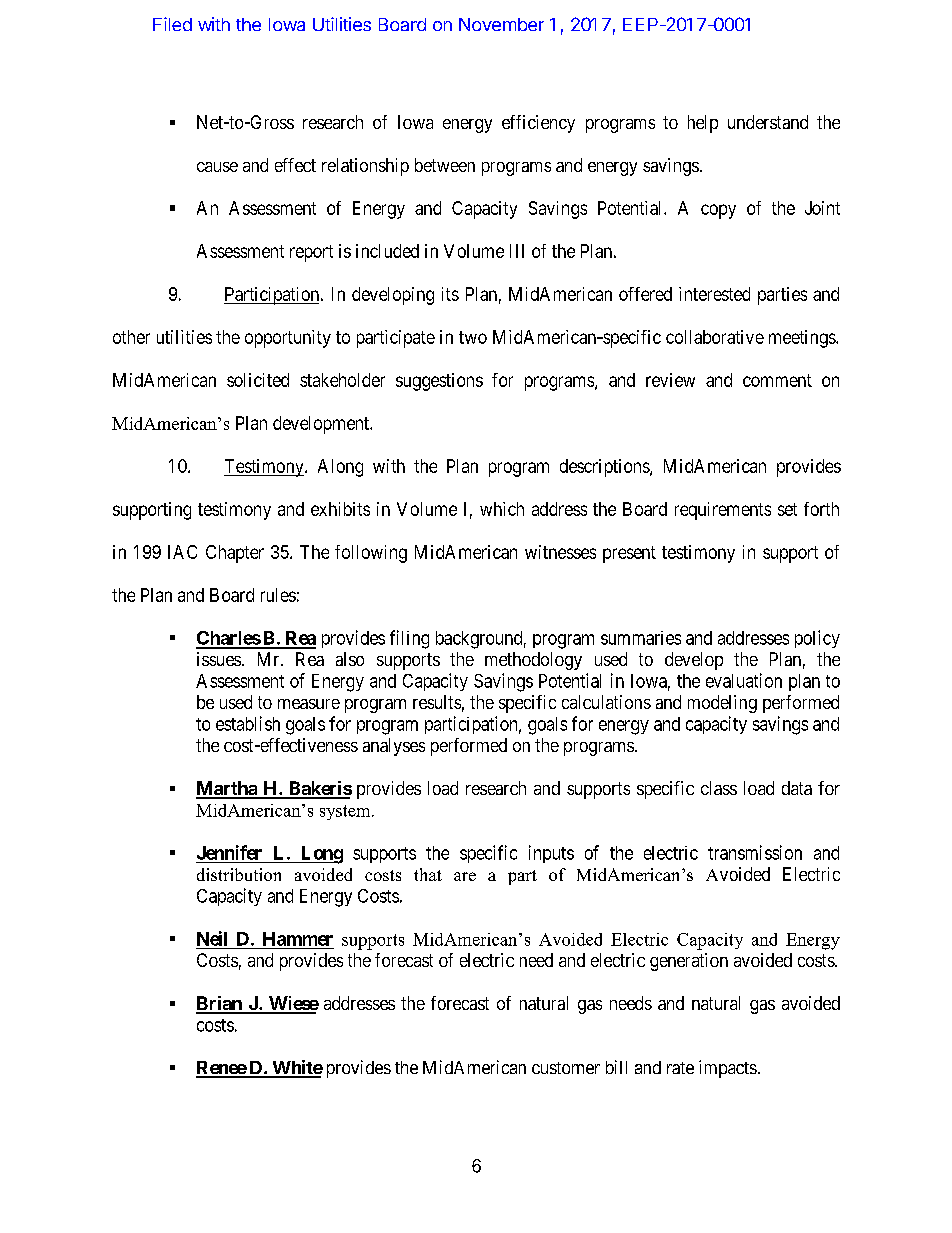  I want to click on understand, so click(768, 122).
